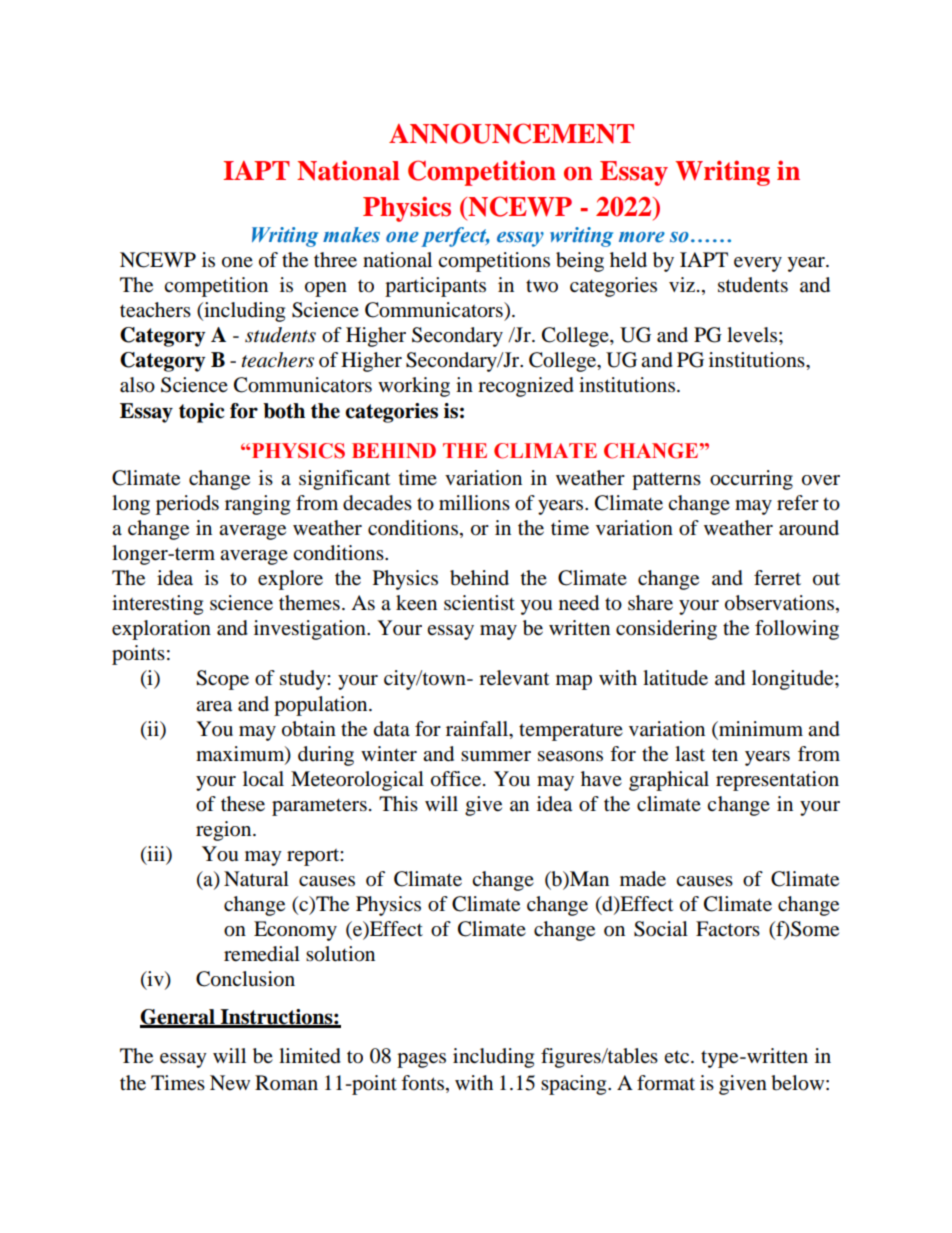 Image resolution: width=952 pixels, height=1233 pixels. Describe the element at coordinates (760, 729) in the image. I see `minimum` at that location.
